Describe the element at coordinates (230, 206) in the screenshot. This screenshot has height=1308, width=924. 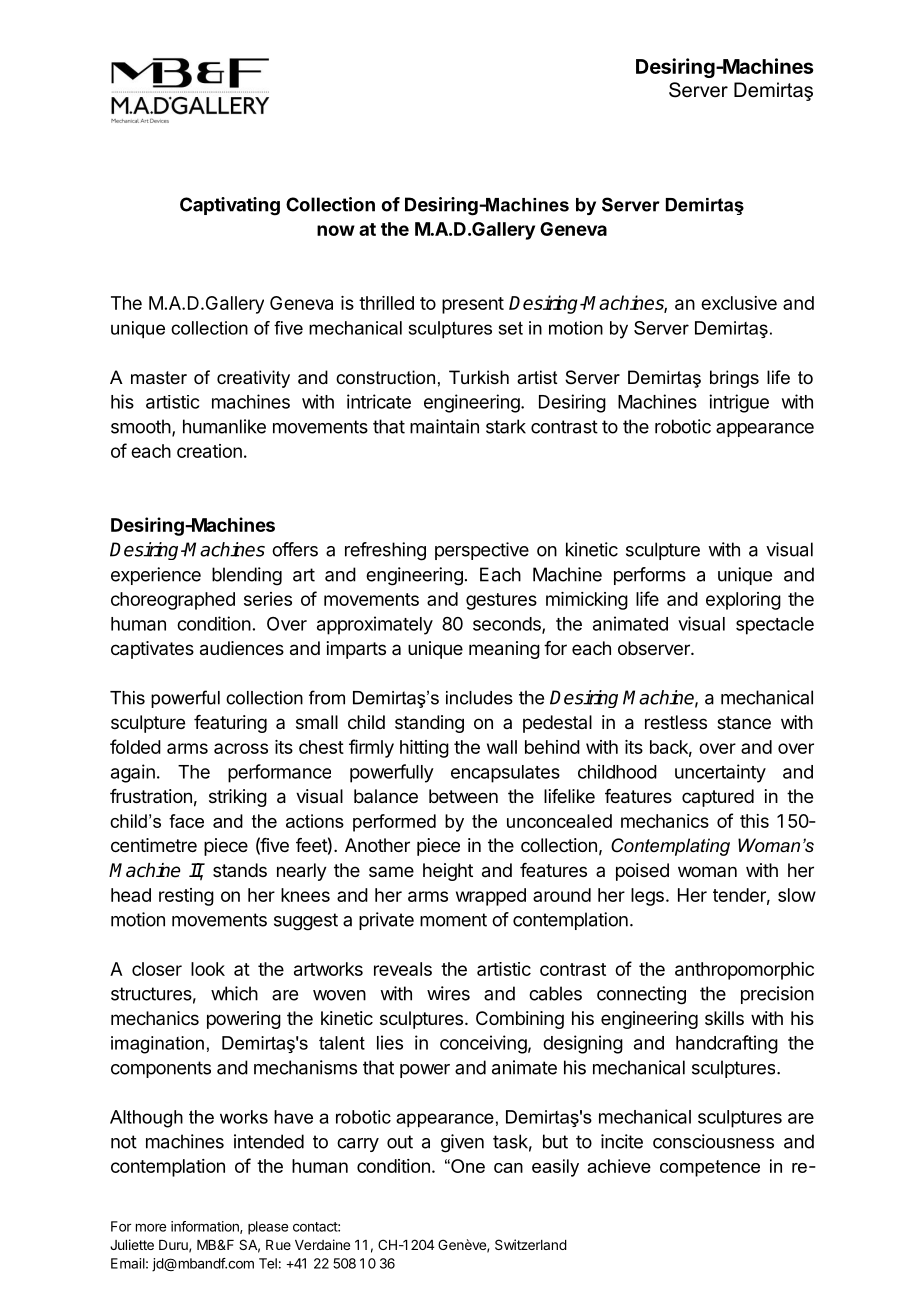
I see `Captivating` at that location.
